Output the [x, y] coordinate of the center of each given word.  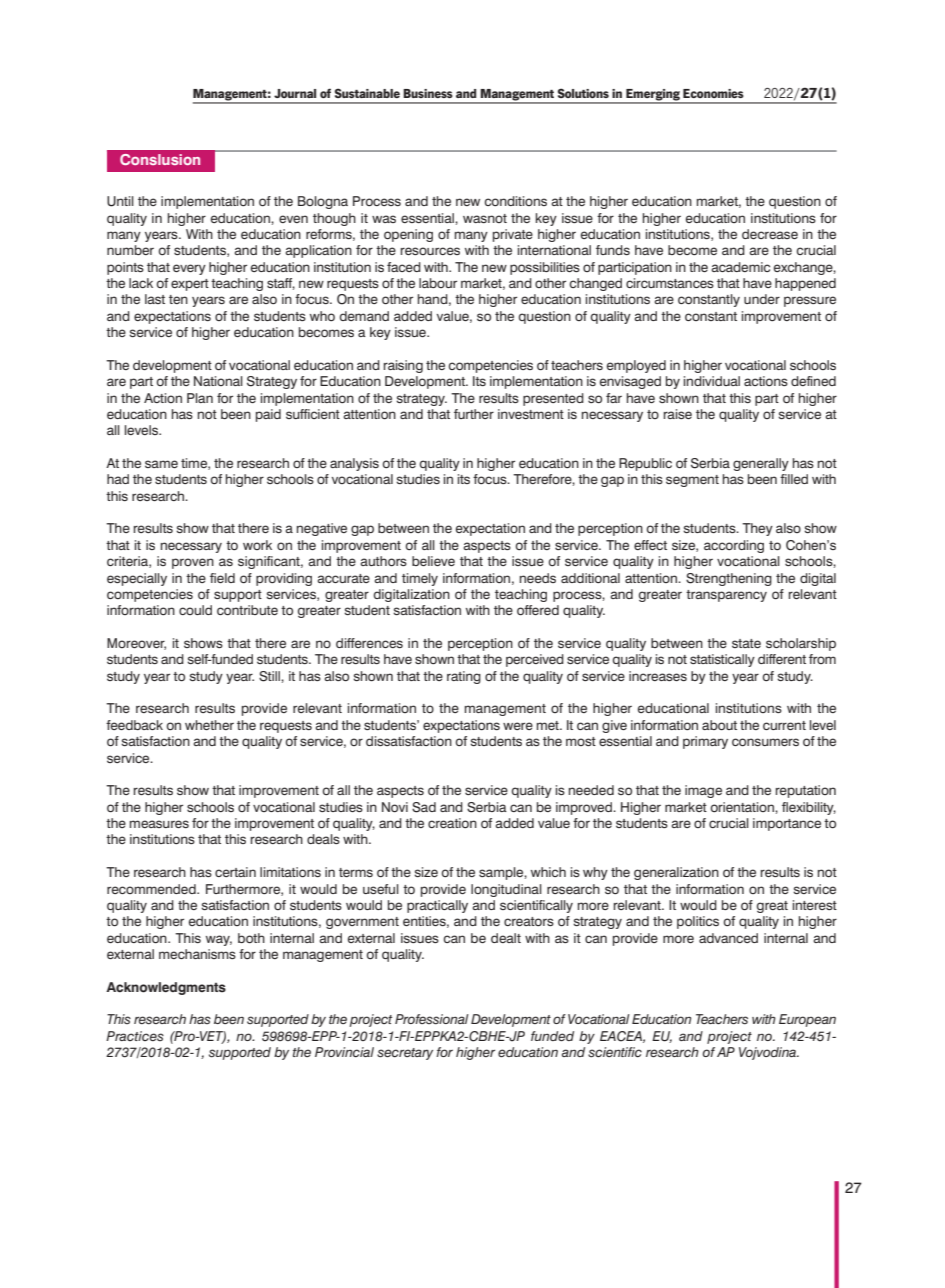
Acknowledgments [166, 988]
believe [433, 561]
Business [428, 93]
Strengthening [729, 579]
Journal [295, 93]
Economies [713, 93]
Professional [432, 1019]
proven [193, 563]
